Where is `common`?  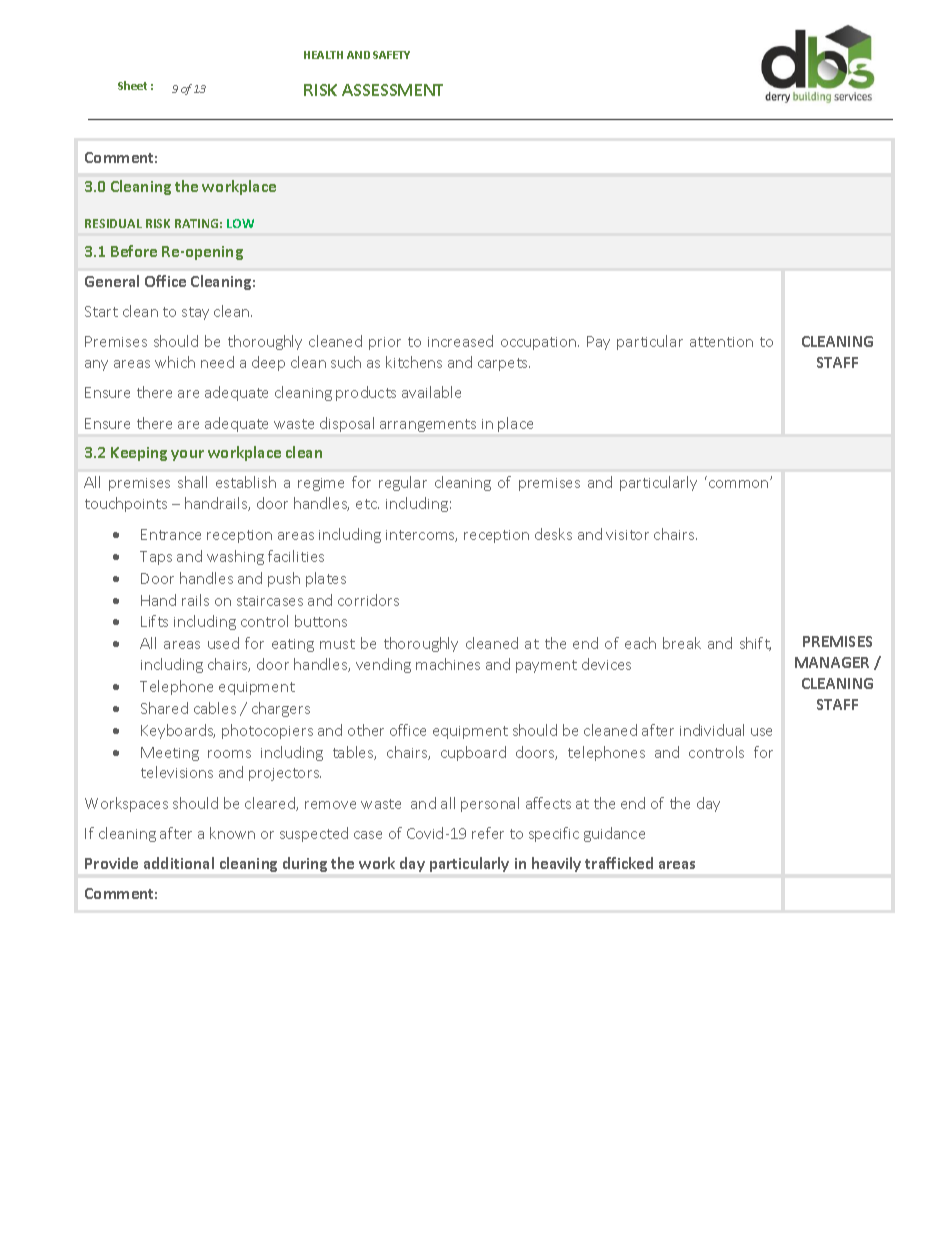 common is located at coordinates (740, 483).
